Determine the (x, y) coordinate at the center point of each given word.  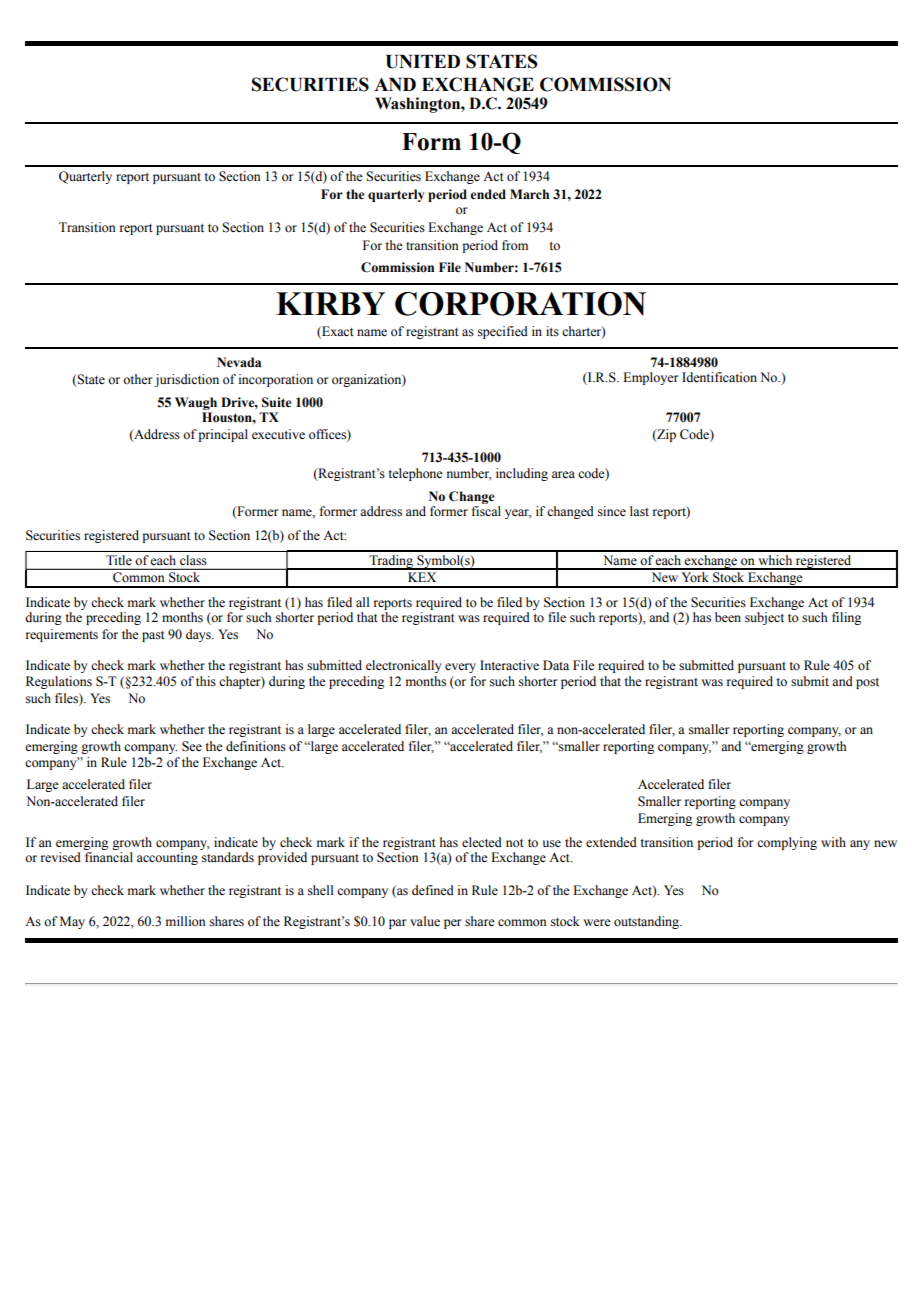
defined (433, 890)
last (639, 511)
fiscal (486, 511)
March (529, 194)
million (186, 921)
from (515, 245)
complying (787, 843)
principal (223, 435)
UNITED (423, 62)
